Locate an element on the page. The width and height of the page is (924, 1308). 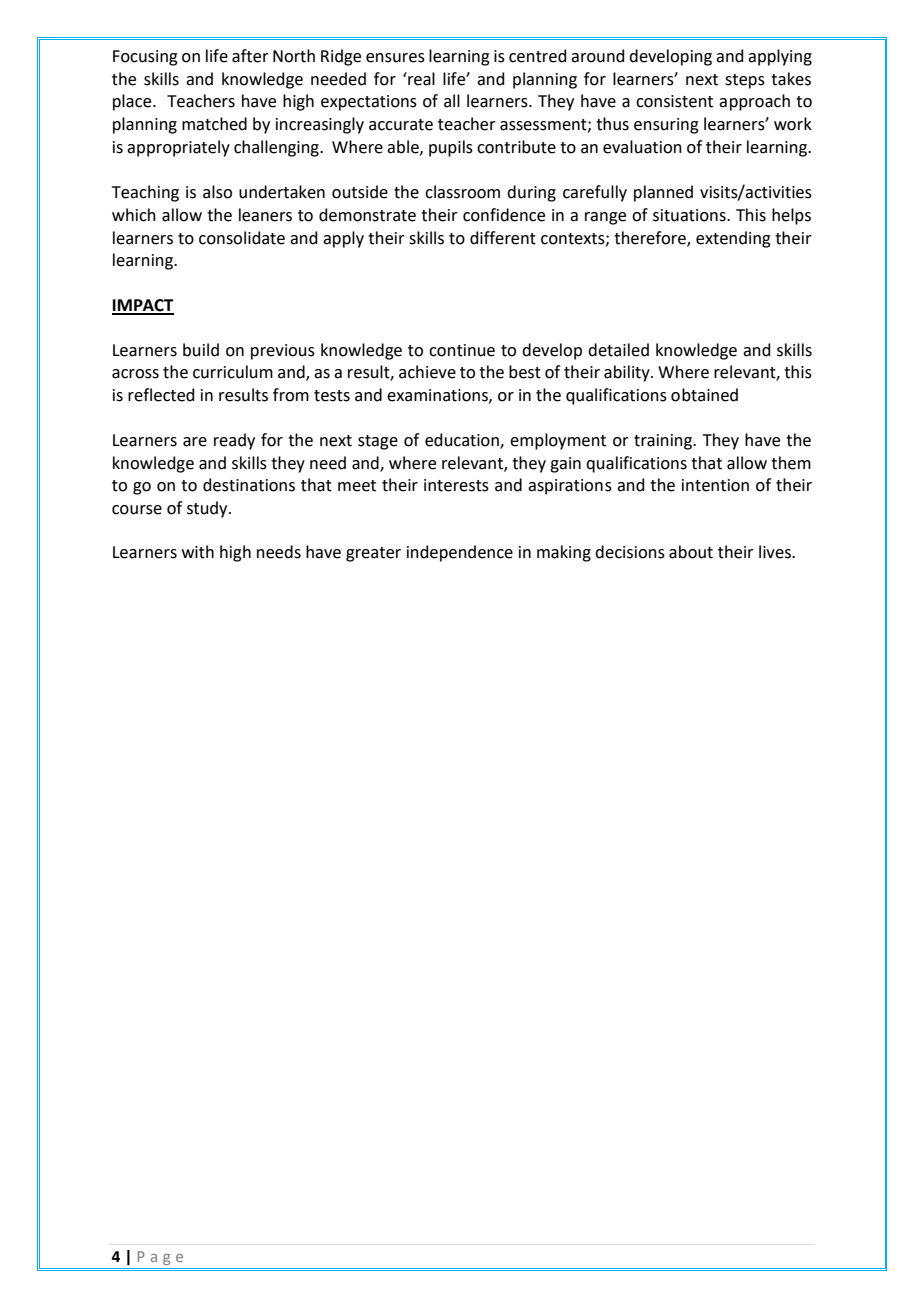
continue is located at coordinates (462, 350).
